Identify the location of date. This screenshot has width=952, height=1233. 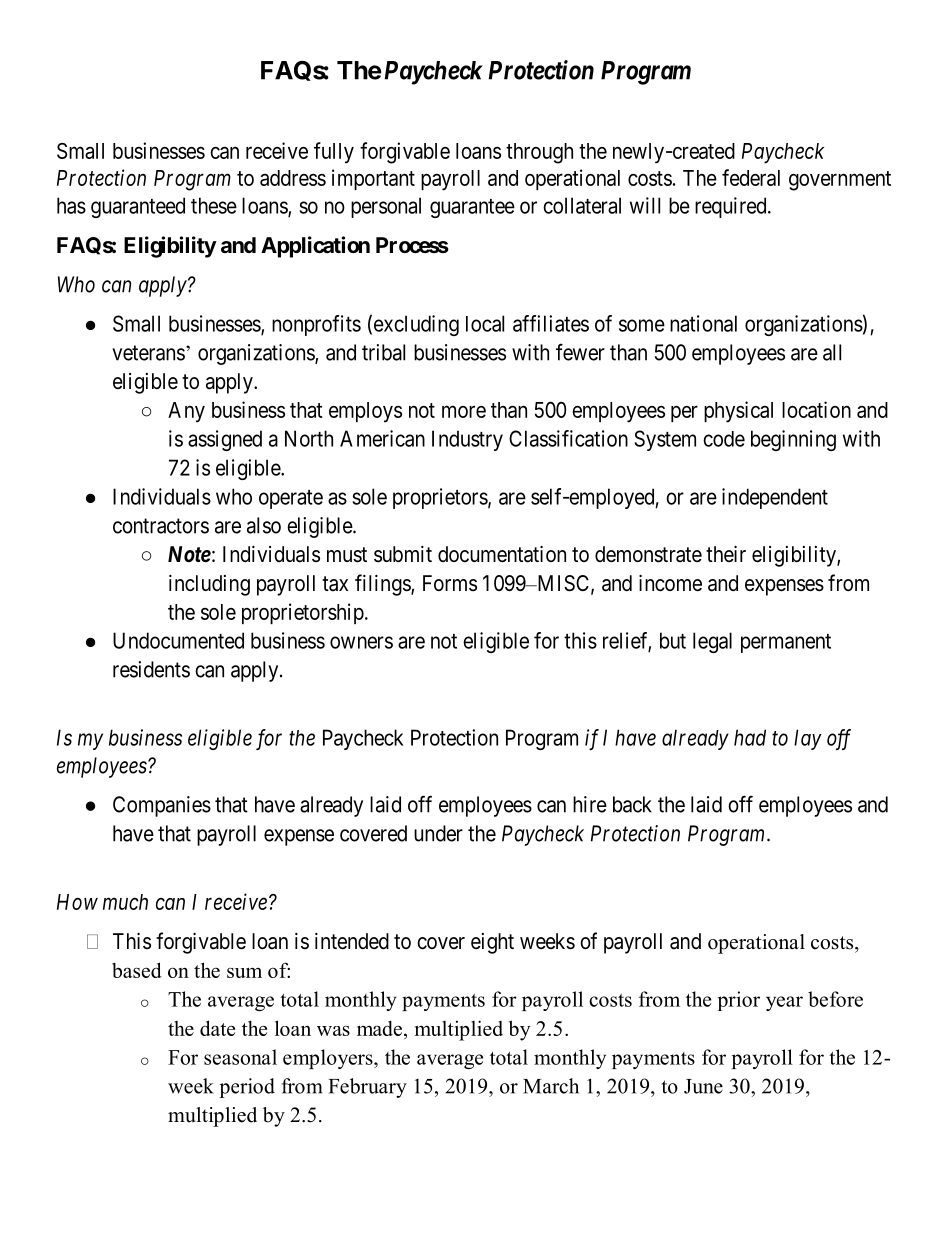
(217, 1028).
